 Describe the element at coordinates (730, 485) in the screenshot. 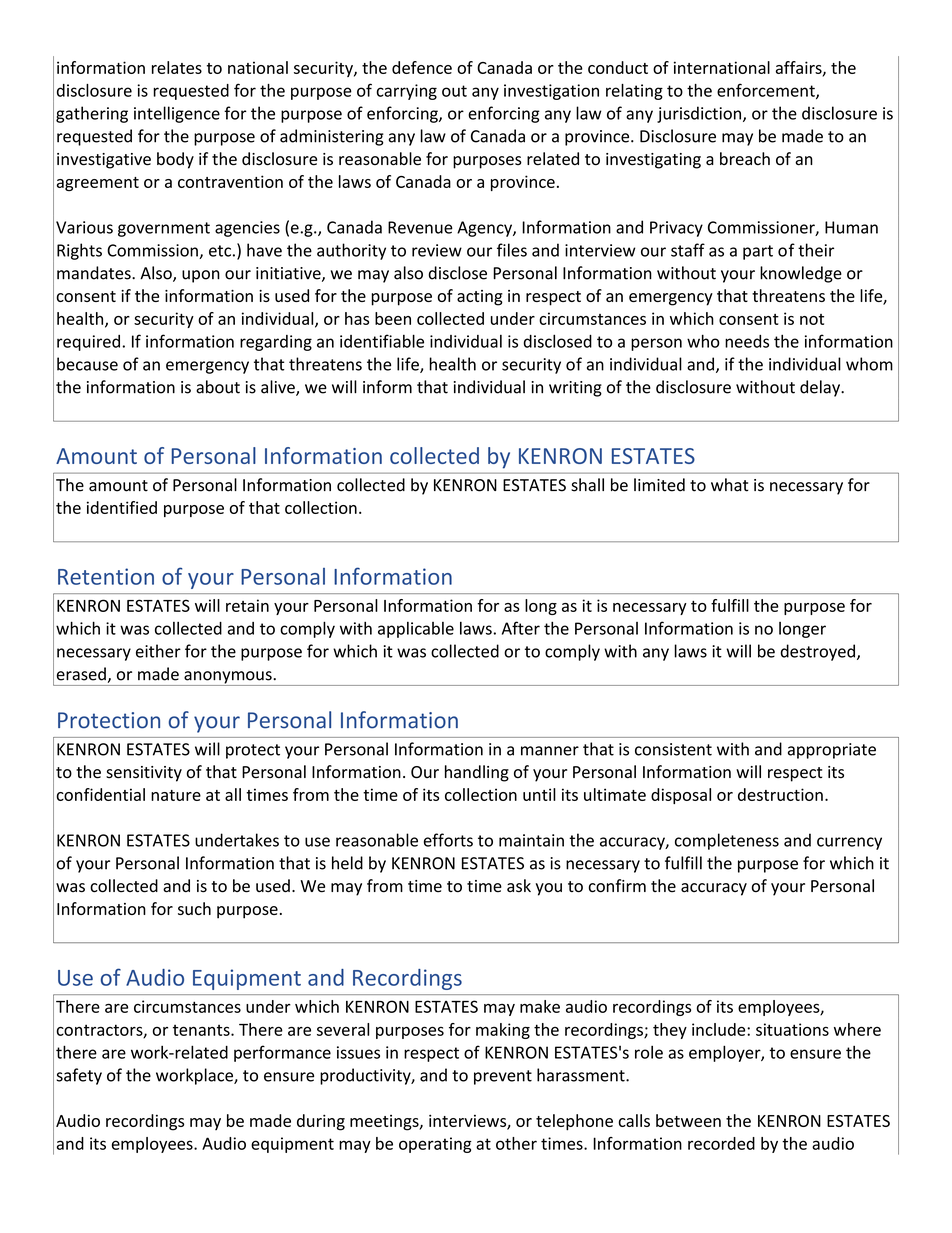

I see `what` at that location.
